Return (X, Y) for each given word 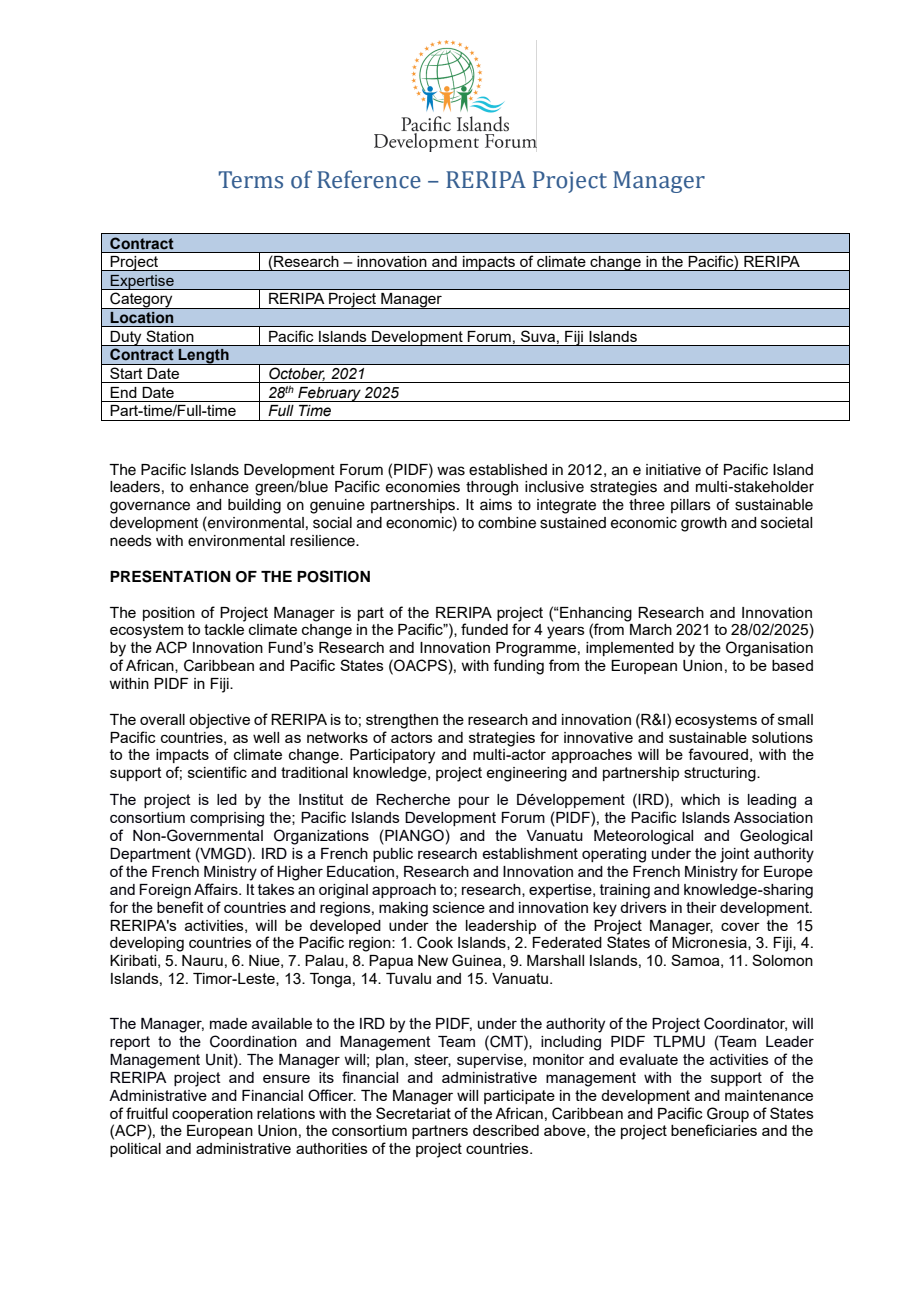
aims (496, 505)
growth (704, 524)
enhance (219, 487)
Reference (369, 179)
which (700, 799)
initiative (673, 470)
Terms (251, 180)
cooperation (212, 1115)
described (506, 1130)
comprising (227, 819)
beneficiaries (714, 1130)
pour (474, 802)
